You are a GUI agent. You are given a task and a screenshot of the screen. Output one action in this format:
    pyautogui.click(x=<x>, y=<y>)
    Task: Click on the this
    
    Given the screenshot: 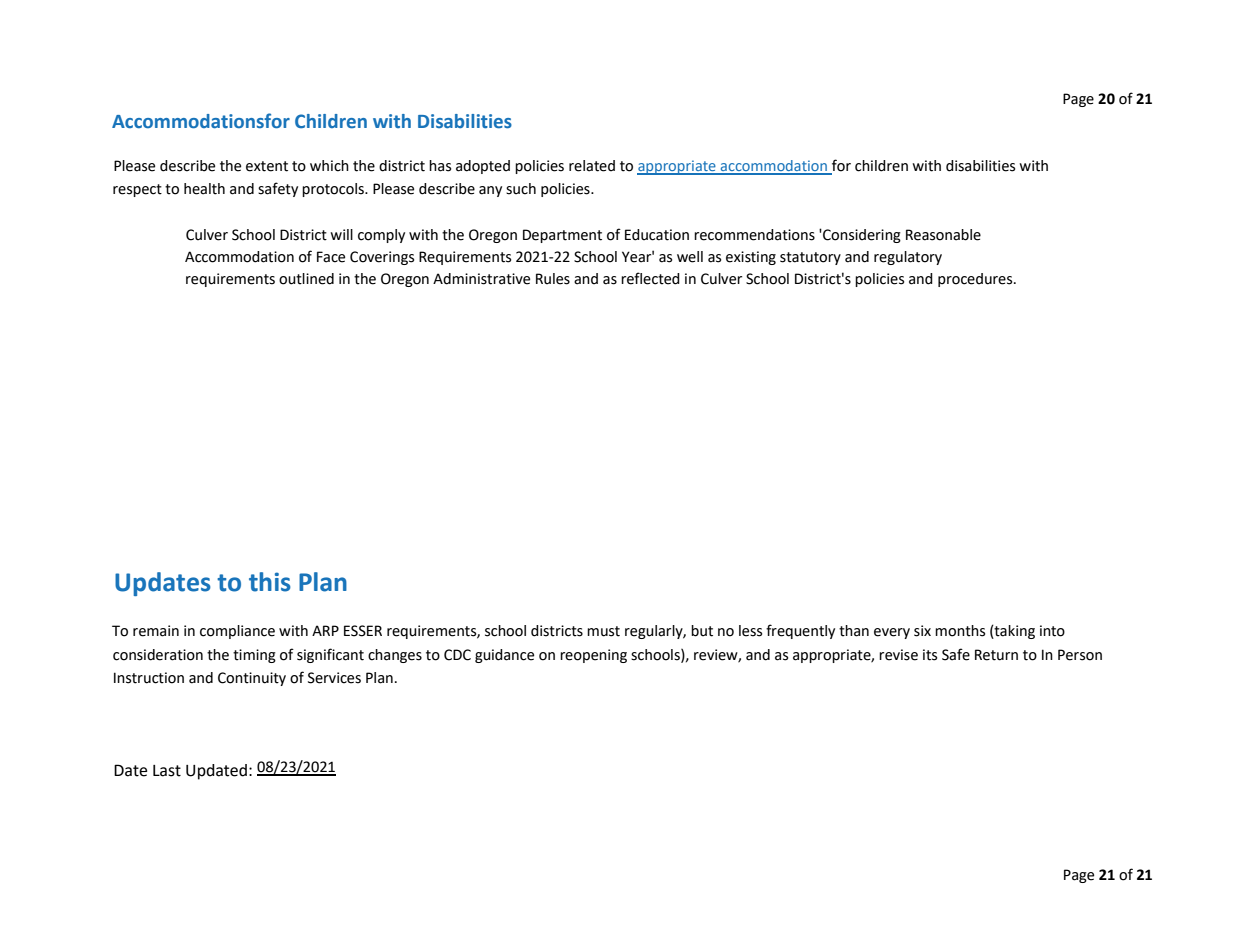 What is the action you would take?
    pyautogui.click(x=270, y=582)
